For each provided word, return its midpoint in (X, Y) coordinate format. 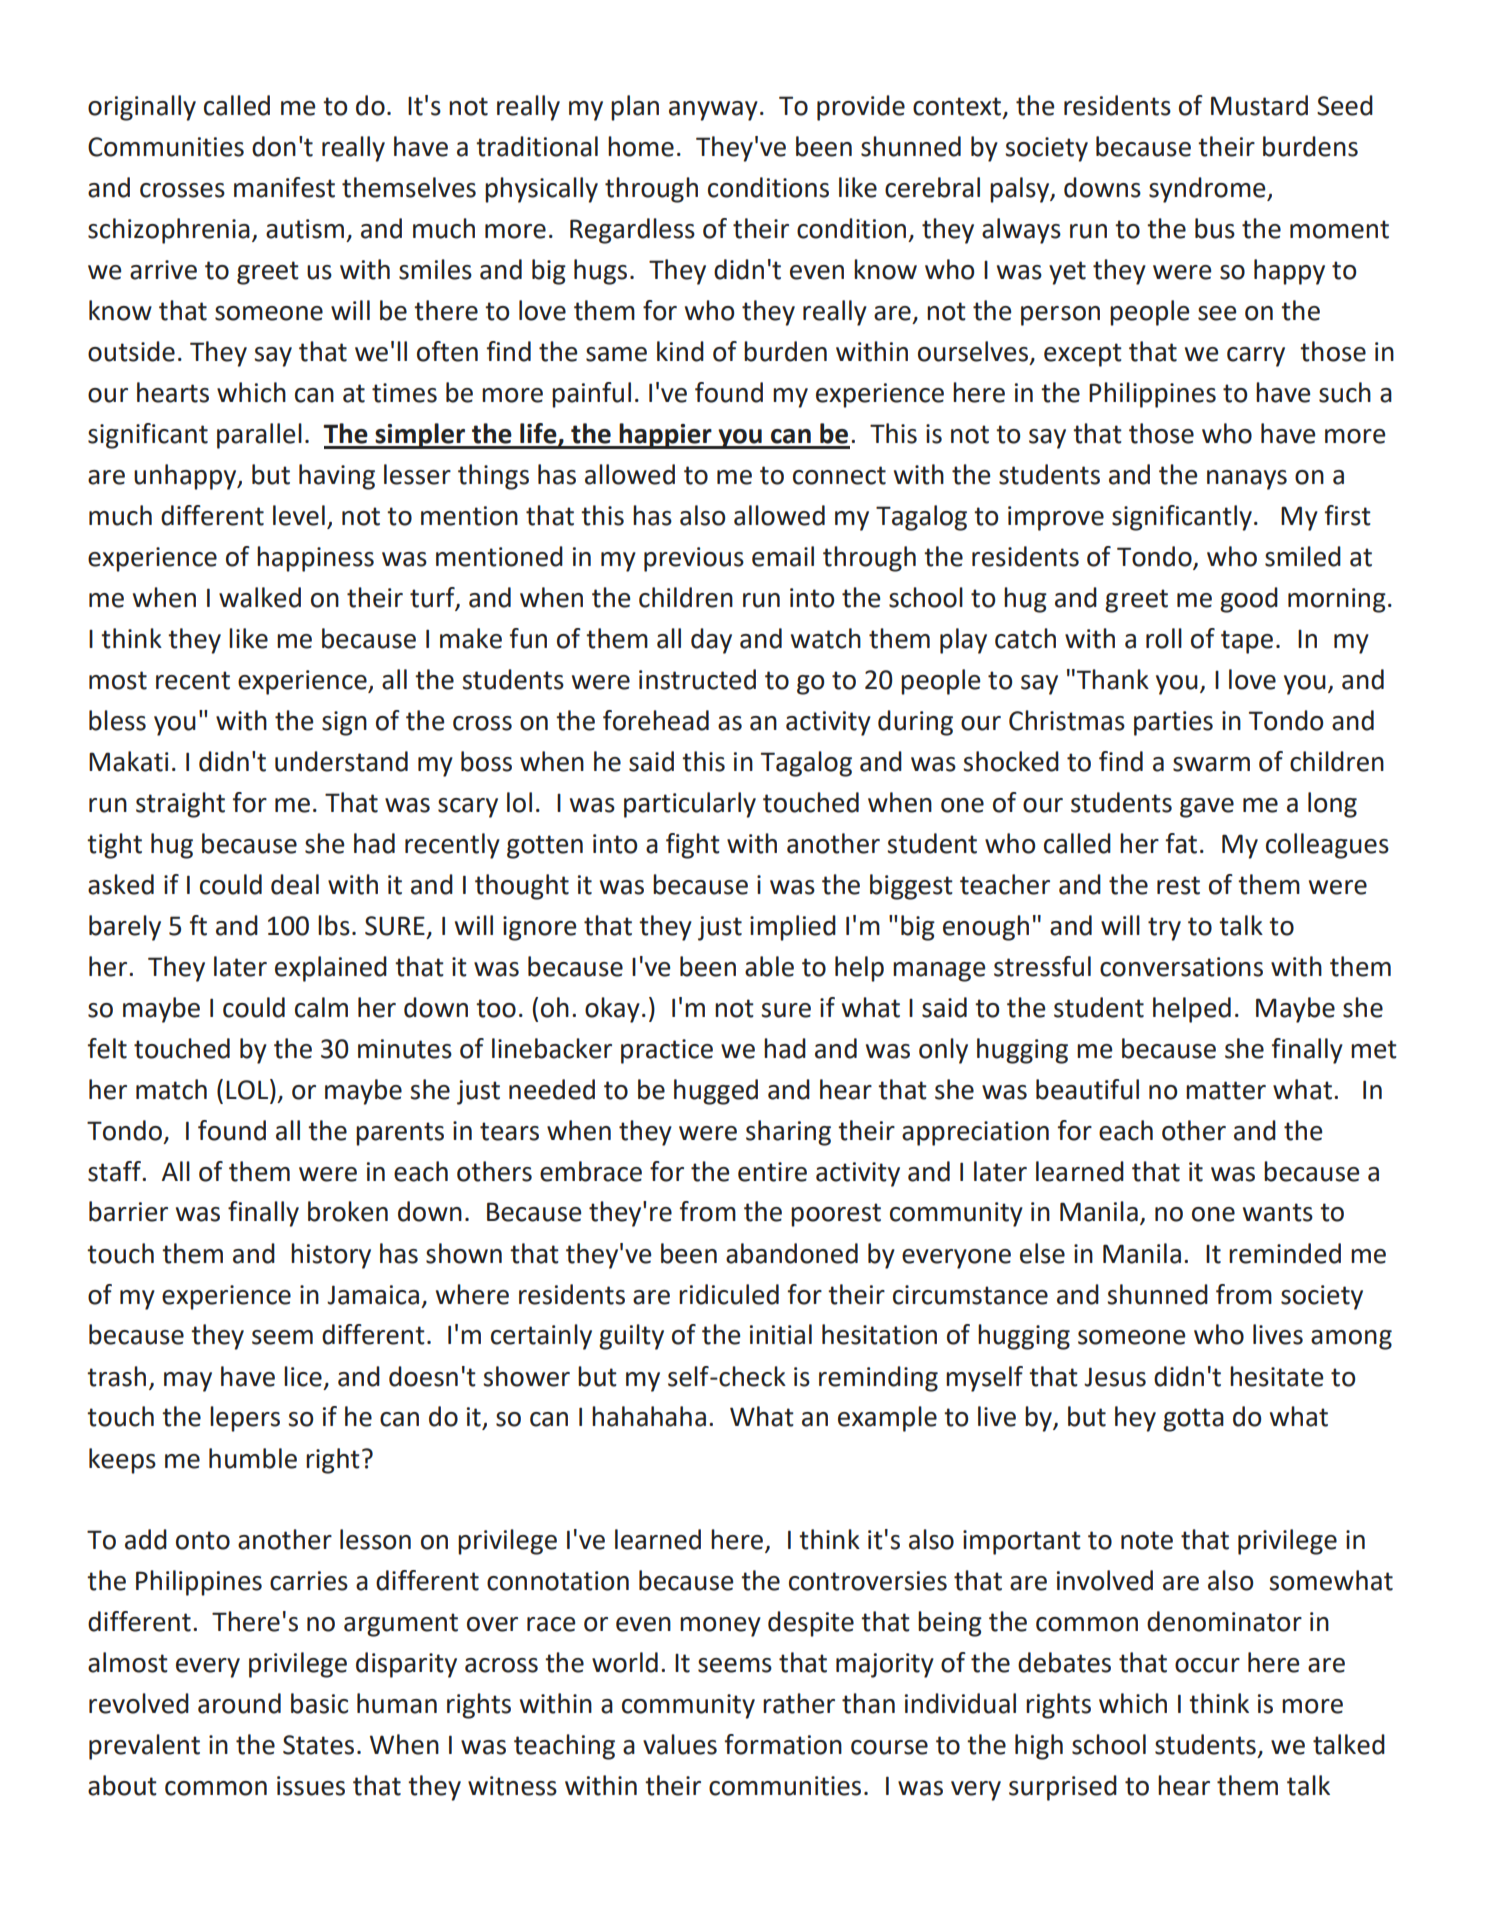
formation (783, 1744)
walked (260, 597)
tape (1247, 642)
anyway (713, 111)
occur (1207, 1665)
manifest (284, 187)
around (239, 1703)
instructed (697, 679)
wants (1278, 1212)
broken (348, 1211)
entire (772, 1172)
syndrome (1208, 190)
